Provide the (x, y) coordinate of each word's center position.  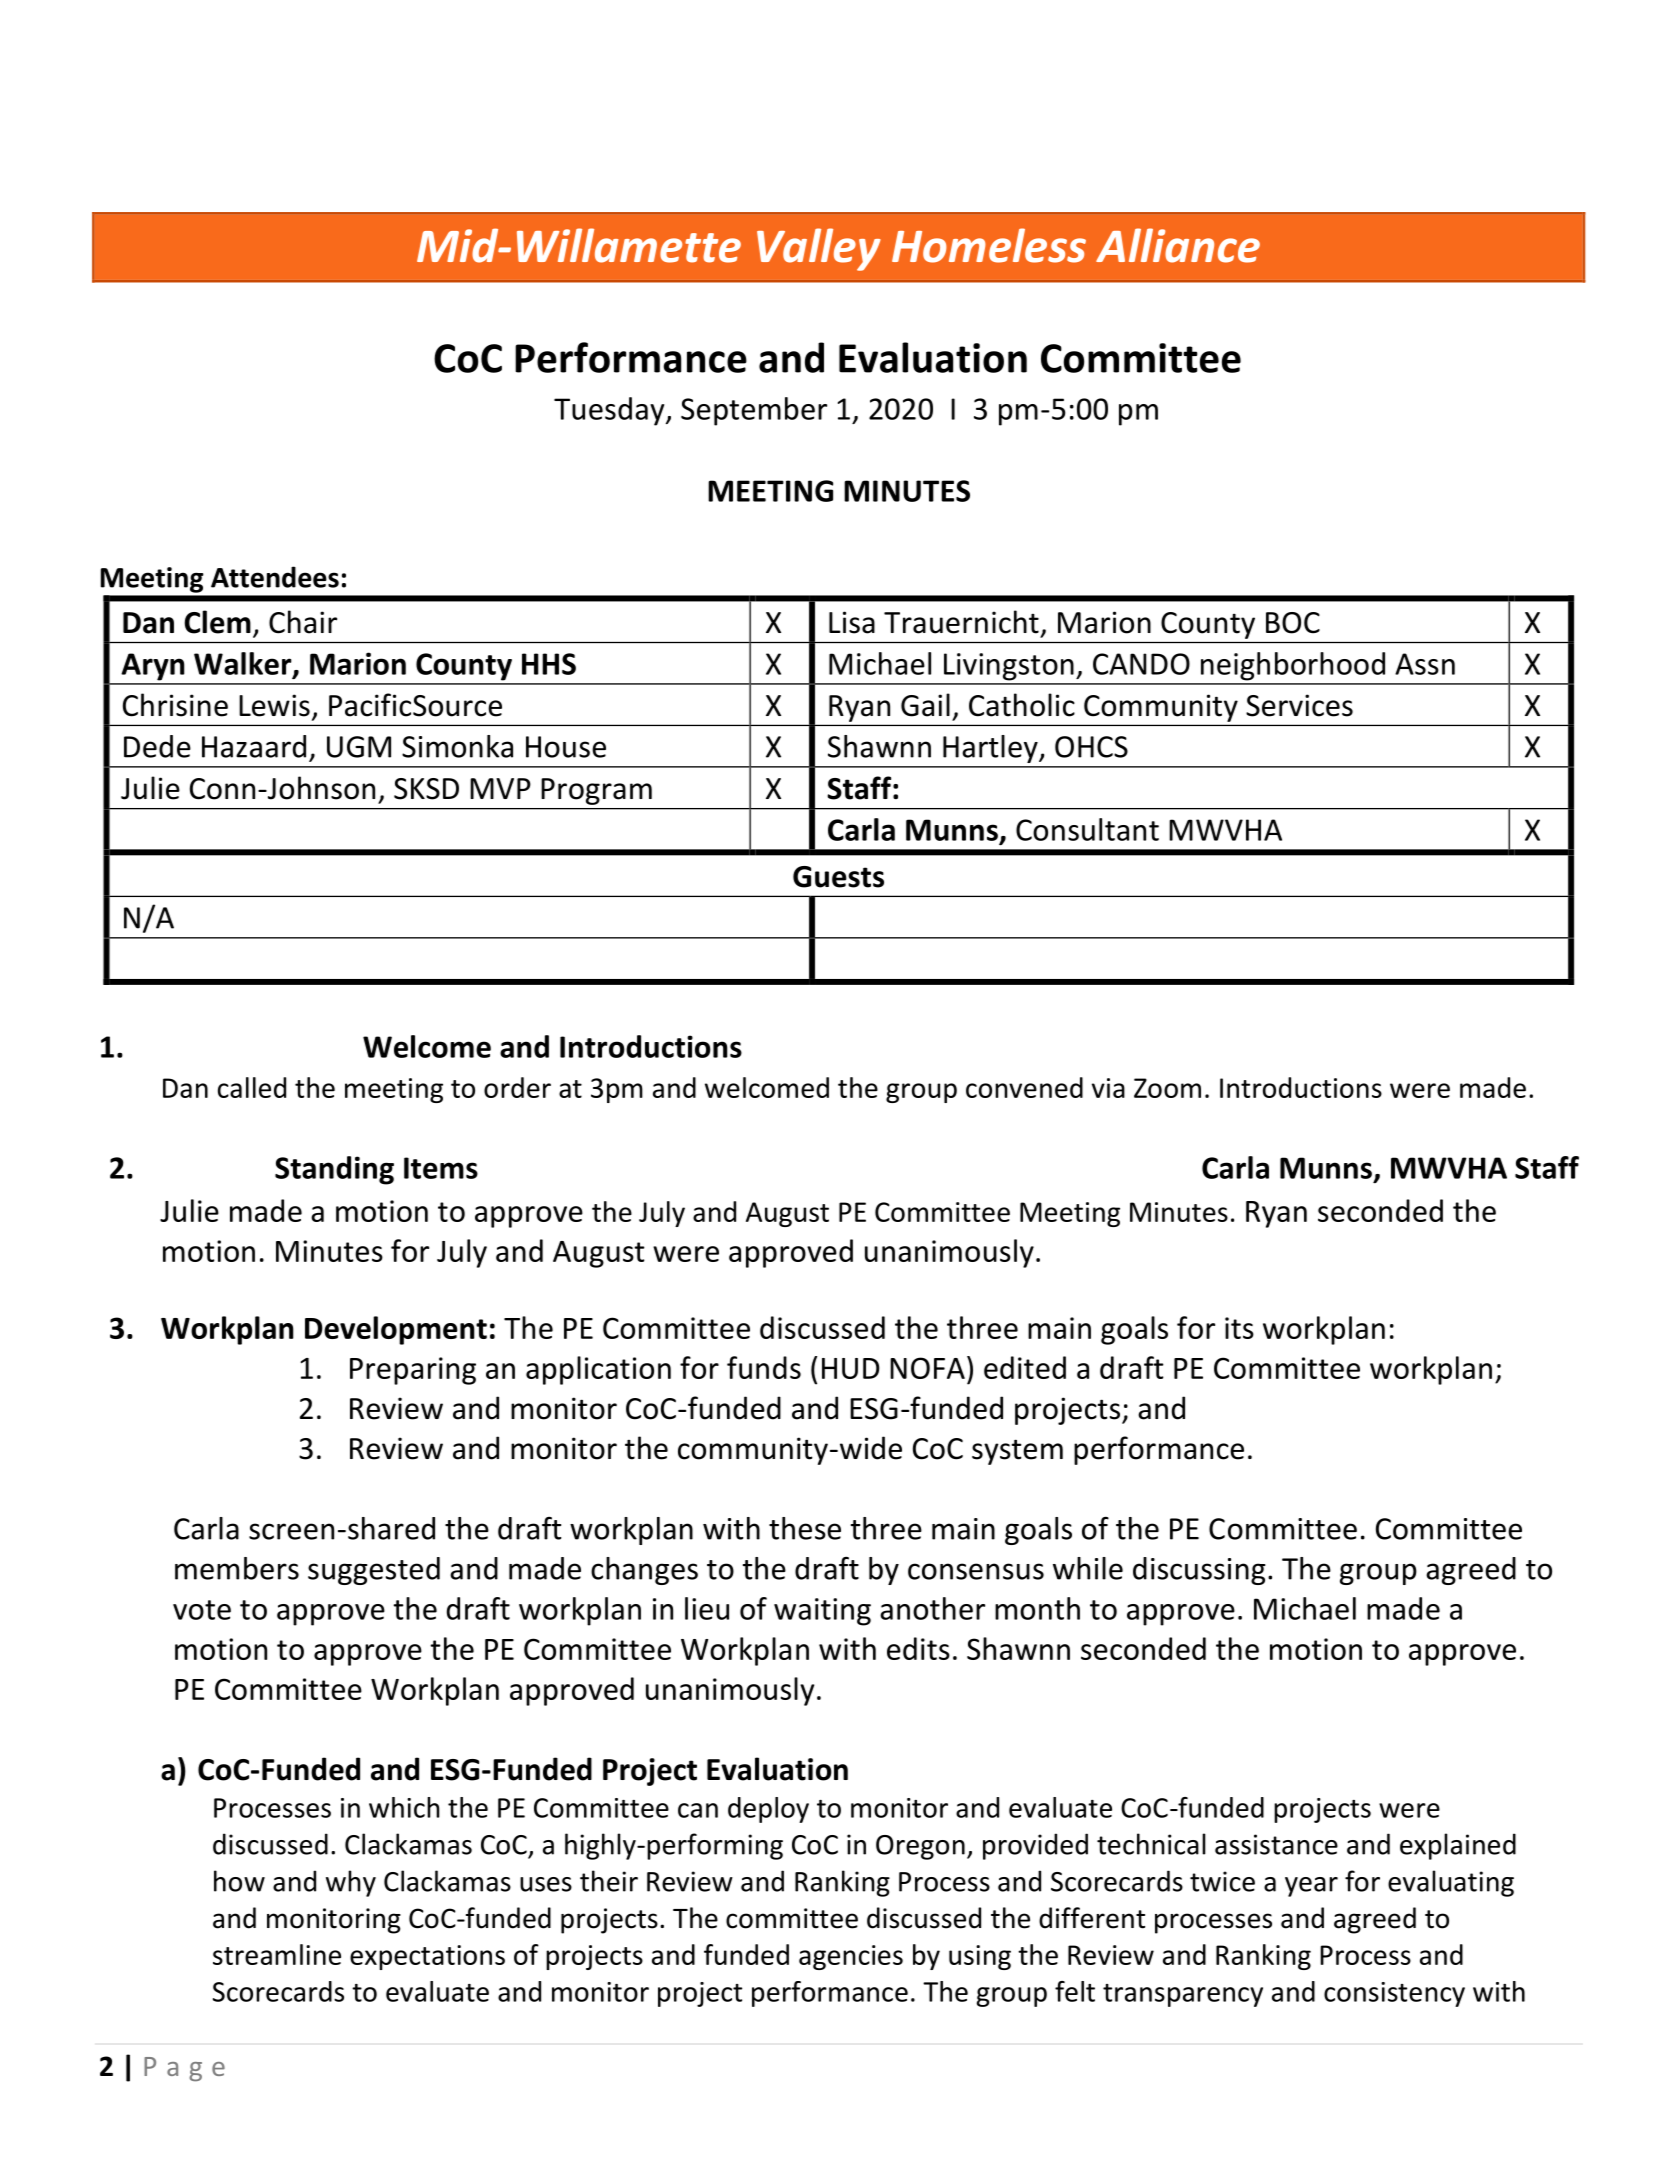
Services (1299, 705)
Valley (819, 249)
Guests (838, 877)
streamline (277, 1954)
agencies (851, 1957)
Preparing (413, 1371)
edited (1025, 1367)
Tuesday (610, 411)
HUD (851, 1368)
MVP (500, 788)
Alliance (1178, 245)
